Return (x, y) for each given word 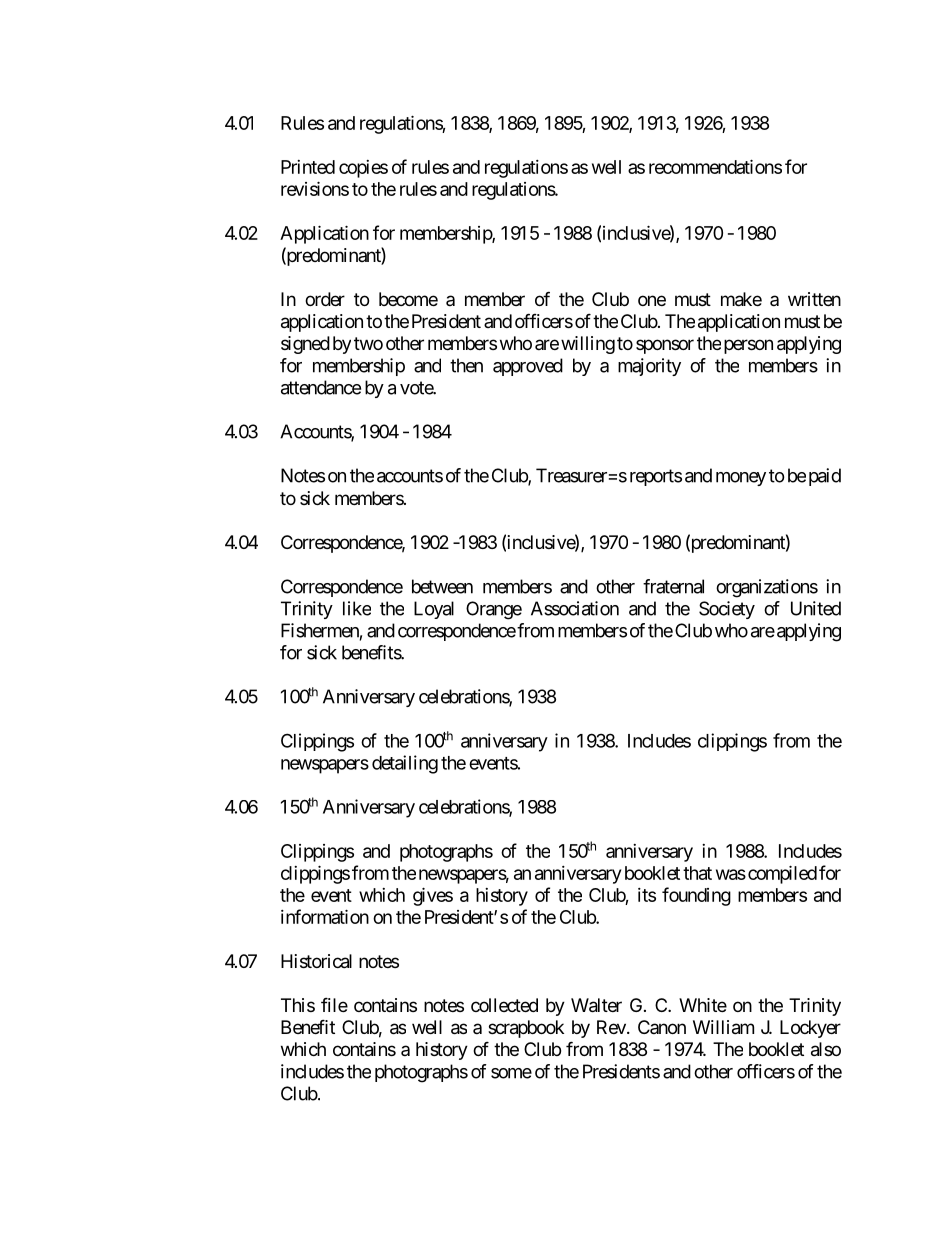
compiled (781, 874)
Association (575, 608)
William (723, 1027)
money (741, 479)
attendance (321, 387)
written (814, 299)
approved (528, 367)
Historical (316, 961)
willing (588, 345)
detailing (405, 764)
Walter (596, 1005)
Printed (308, 167)
